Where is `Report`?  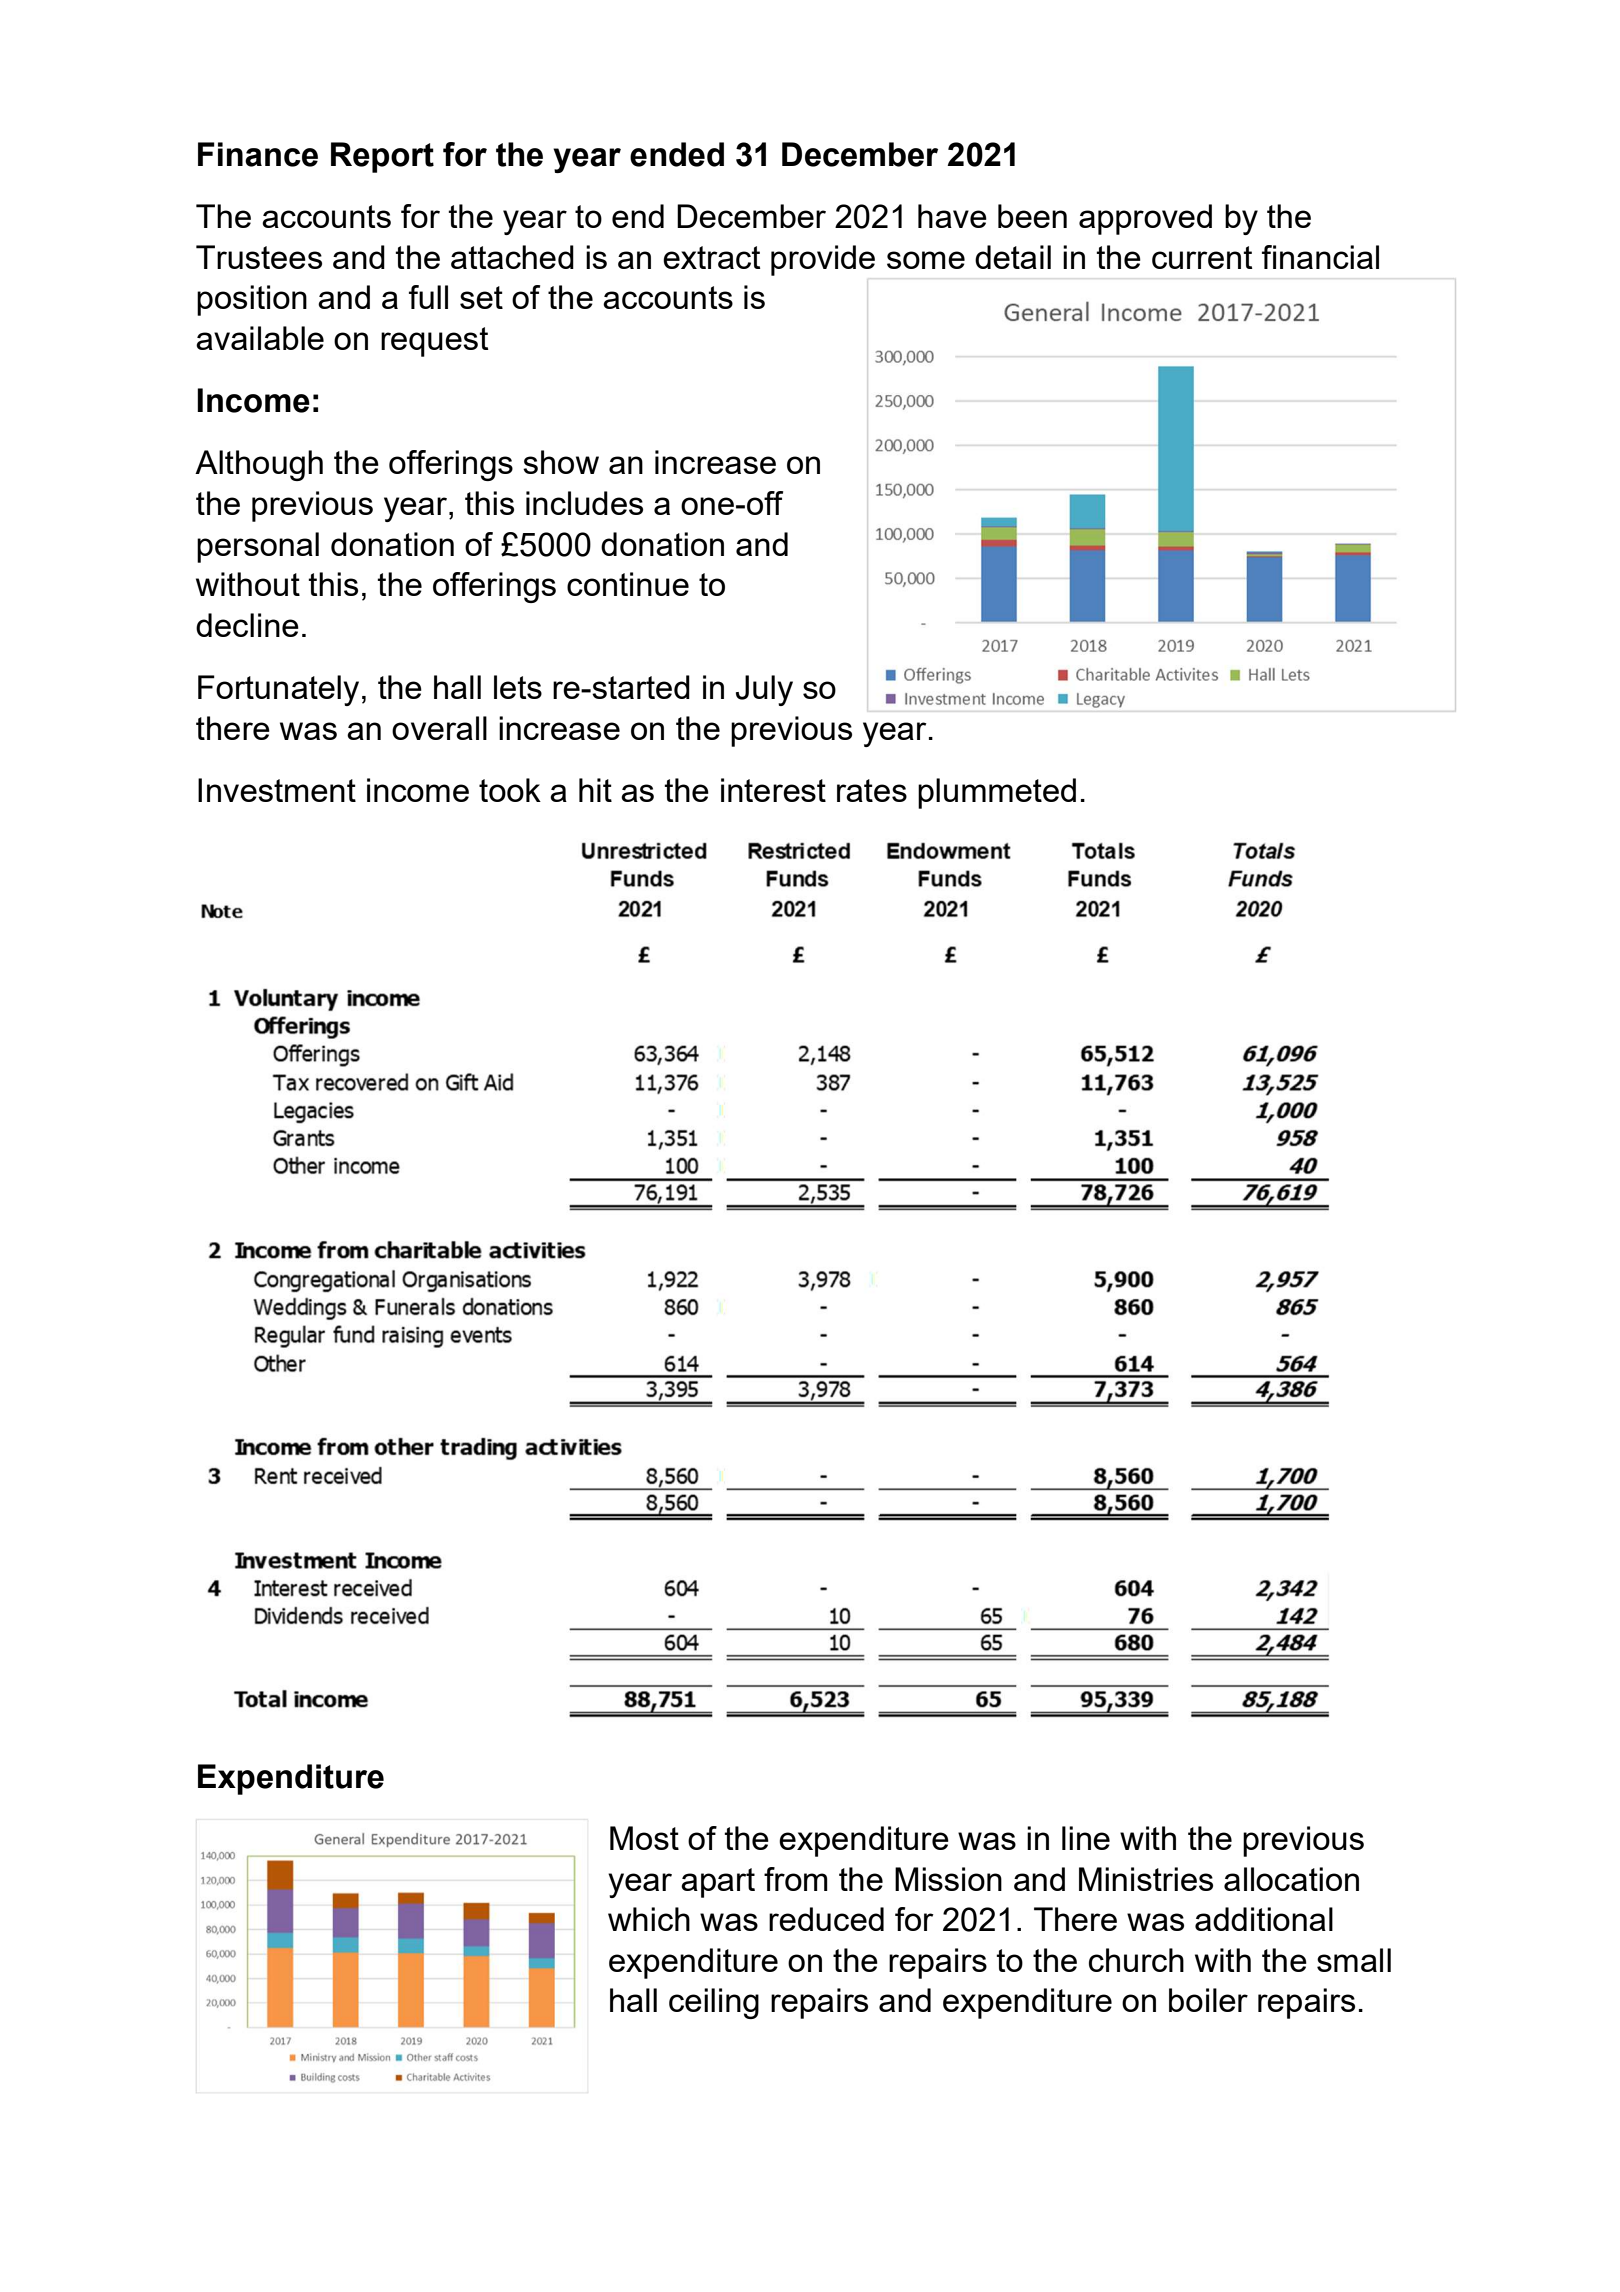 Report is located at coordinates (382, 157).
